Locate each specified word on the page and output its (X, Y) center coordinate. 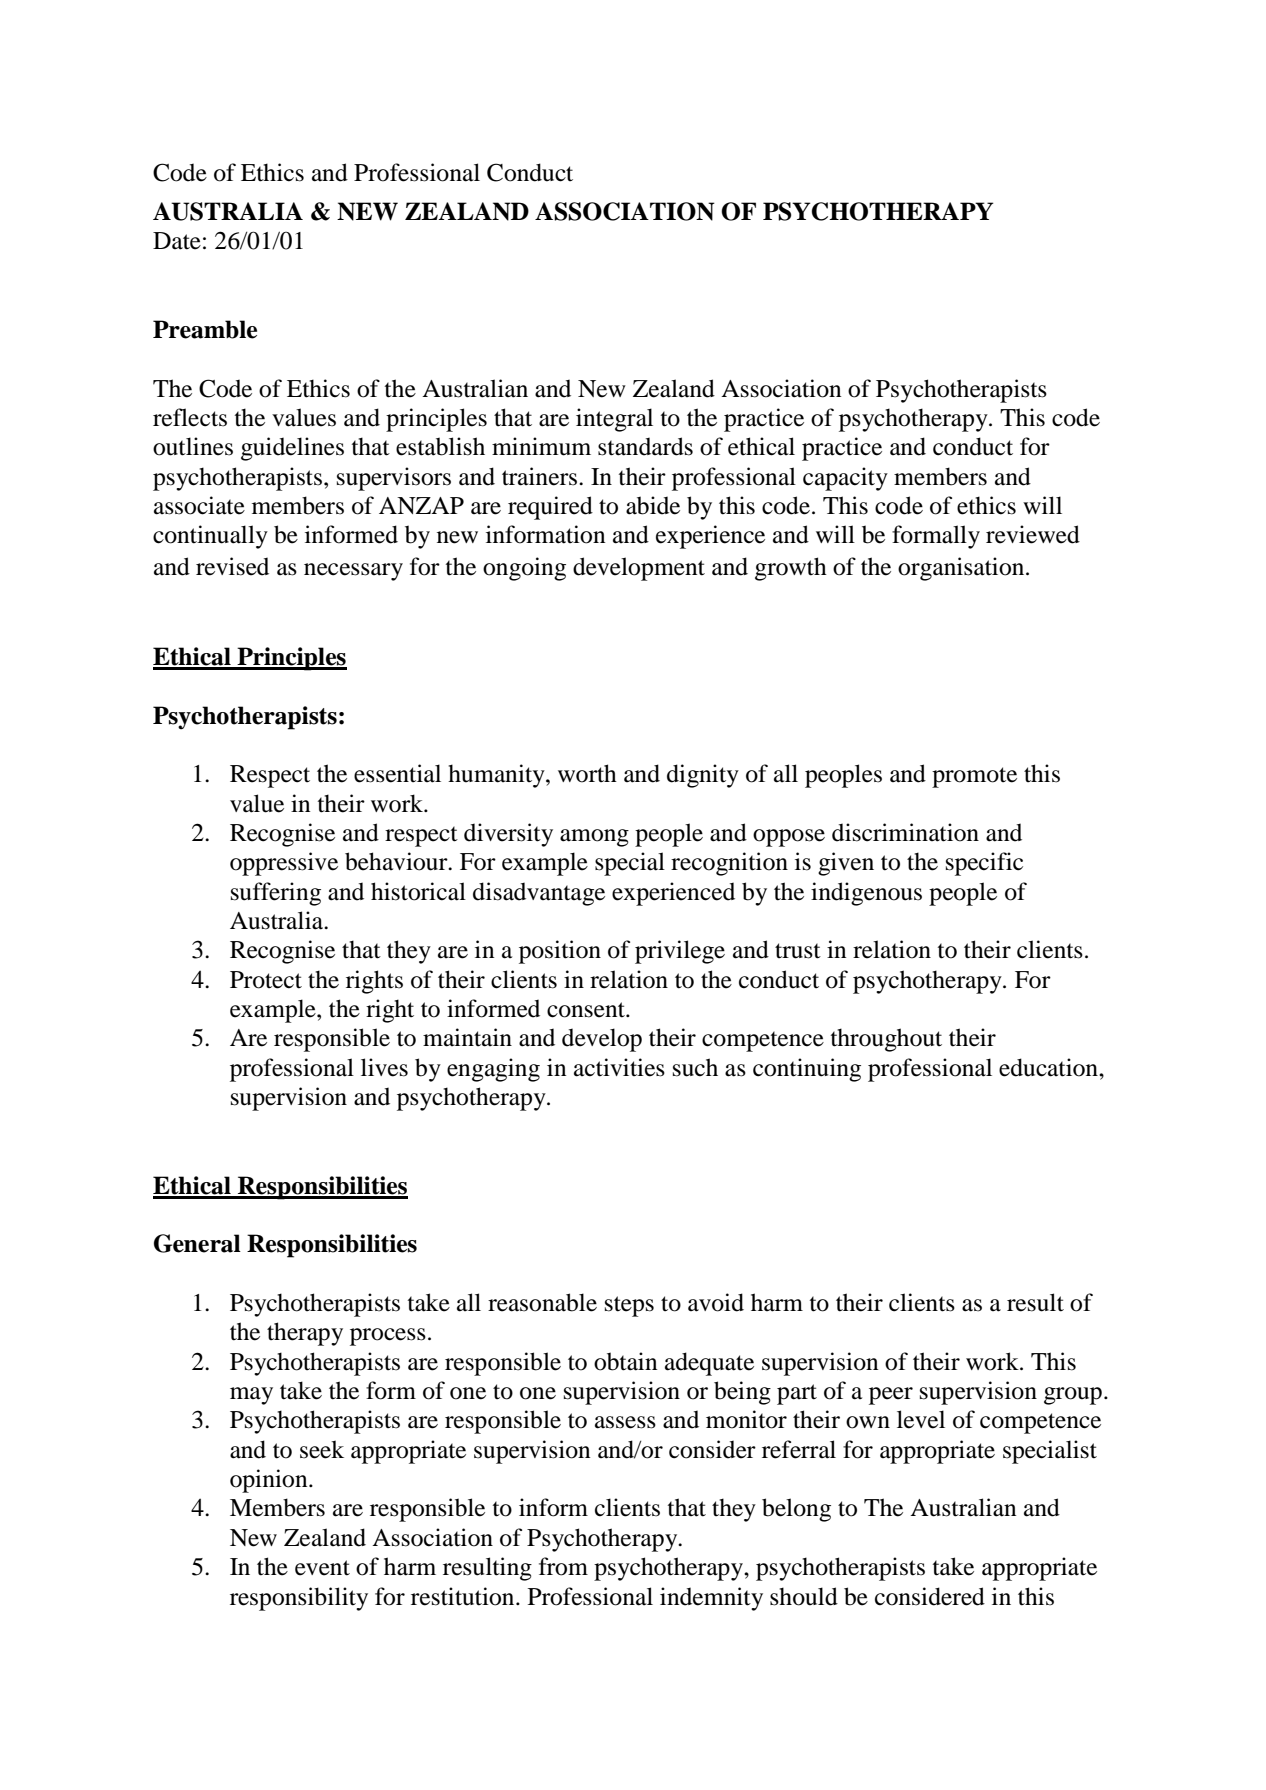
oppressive (284, 864)
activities (619, 1067)
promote (974, 777)
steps (629, 1306)
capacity (845, 479)
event (322, 1568)
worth (587, 773)
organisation (962, 569)
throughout (886, 1040)
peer (891, 1396)
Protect (266, 980)
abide (653, 505)
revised (232, 566)
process (388, 1337)
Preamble (205, 329)
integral (614, 420)
